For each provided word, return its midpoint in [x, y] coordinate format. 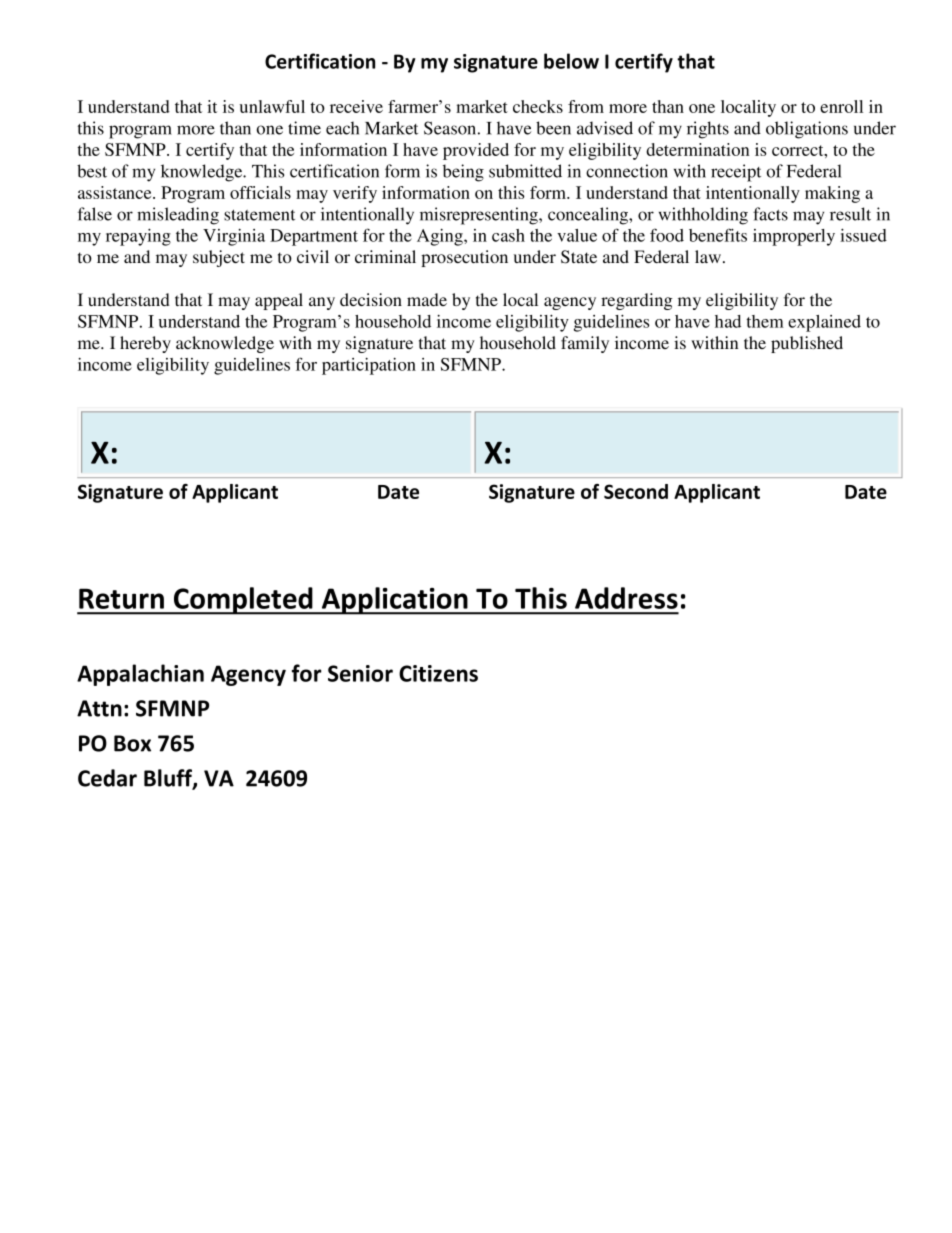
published [807, 344]
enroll [841, 106]
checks [538, 106]
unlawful [272, 106]
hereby [145, 344]
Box [132, 743]
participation [369, 366]
